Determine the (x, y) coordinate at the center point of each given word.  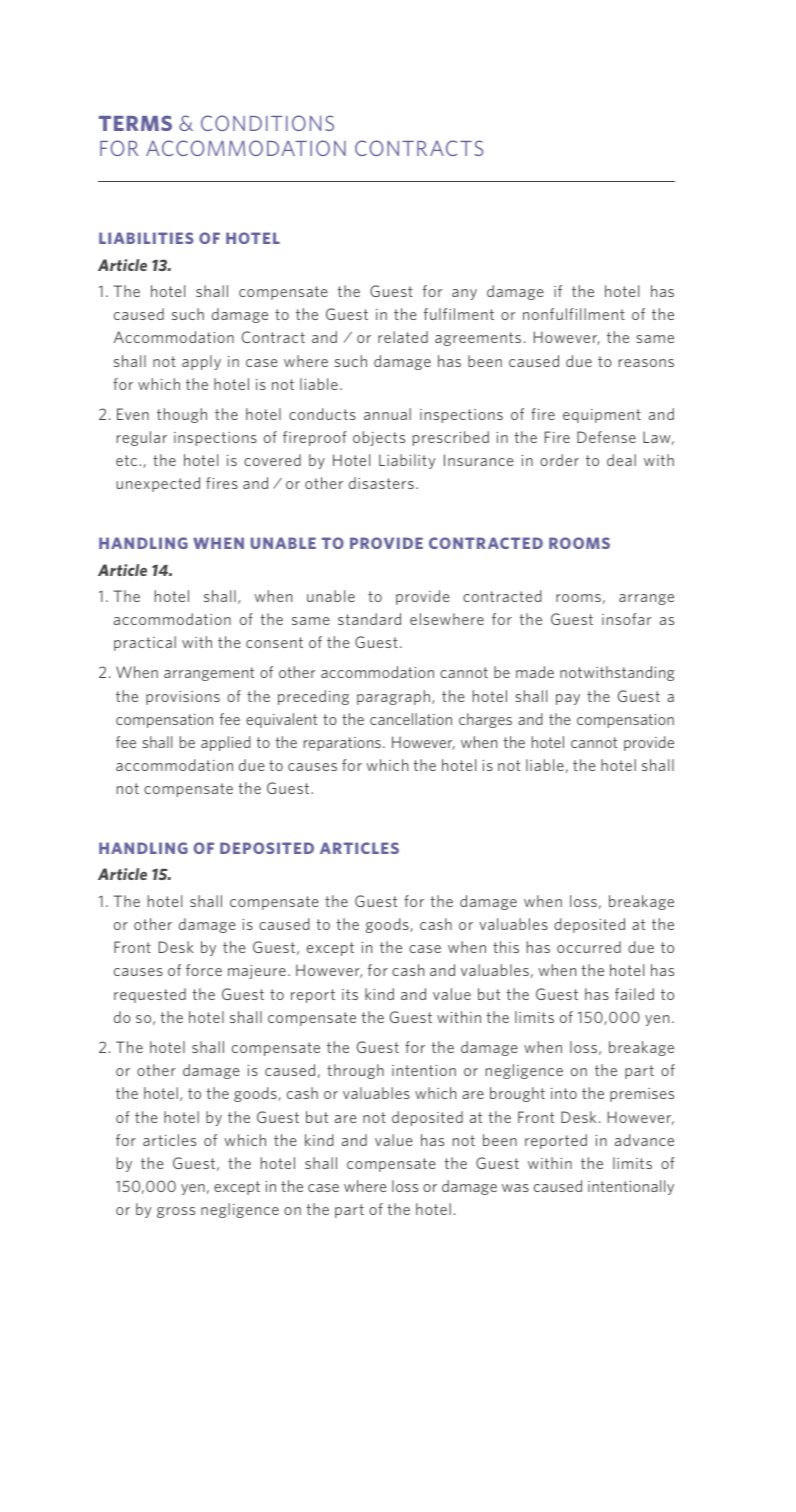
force (204, 970)
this (506, 947)
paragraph (393, 697)
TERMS (135, 123)
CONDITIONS (267, 123)
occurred (589, 947)
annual (387, 414)
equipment (602, 416)
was (515, 1188)
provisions (183, 698)
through (355, 1071)
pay (568, 699)
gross (176, 1212)
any (464, 294)
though (182, 415)
